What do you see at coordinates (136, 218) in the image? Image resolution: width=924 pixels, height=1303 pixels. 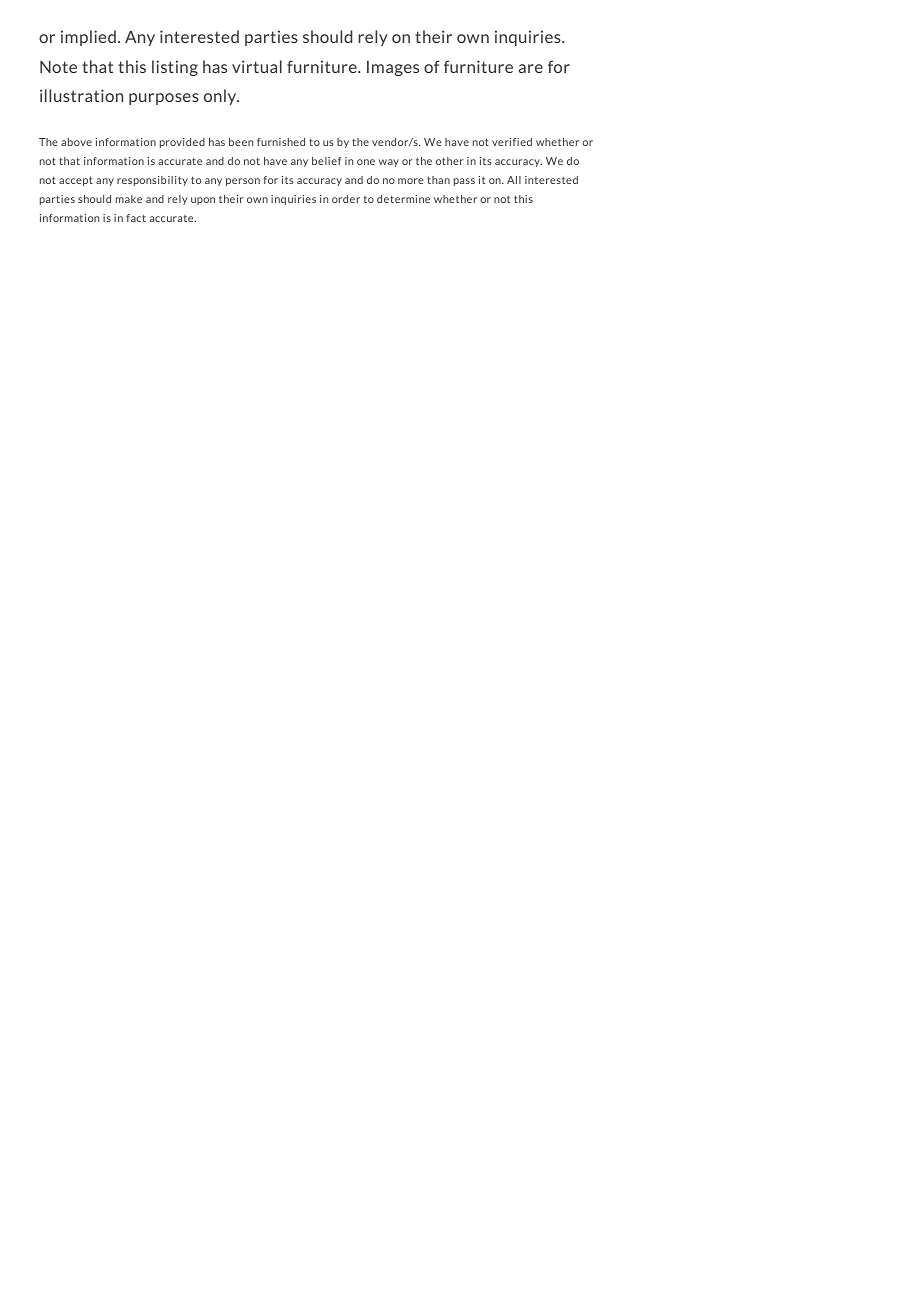 I see `fact` at bounding box center [136, 218].
